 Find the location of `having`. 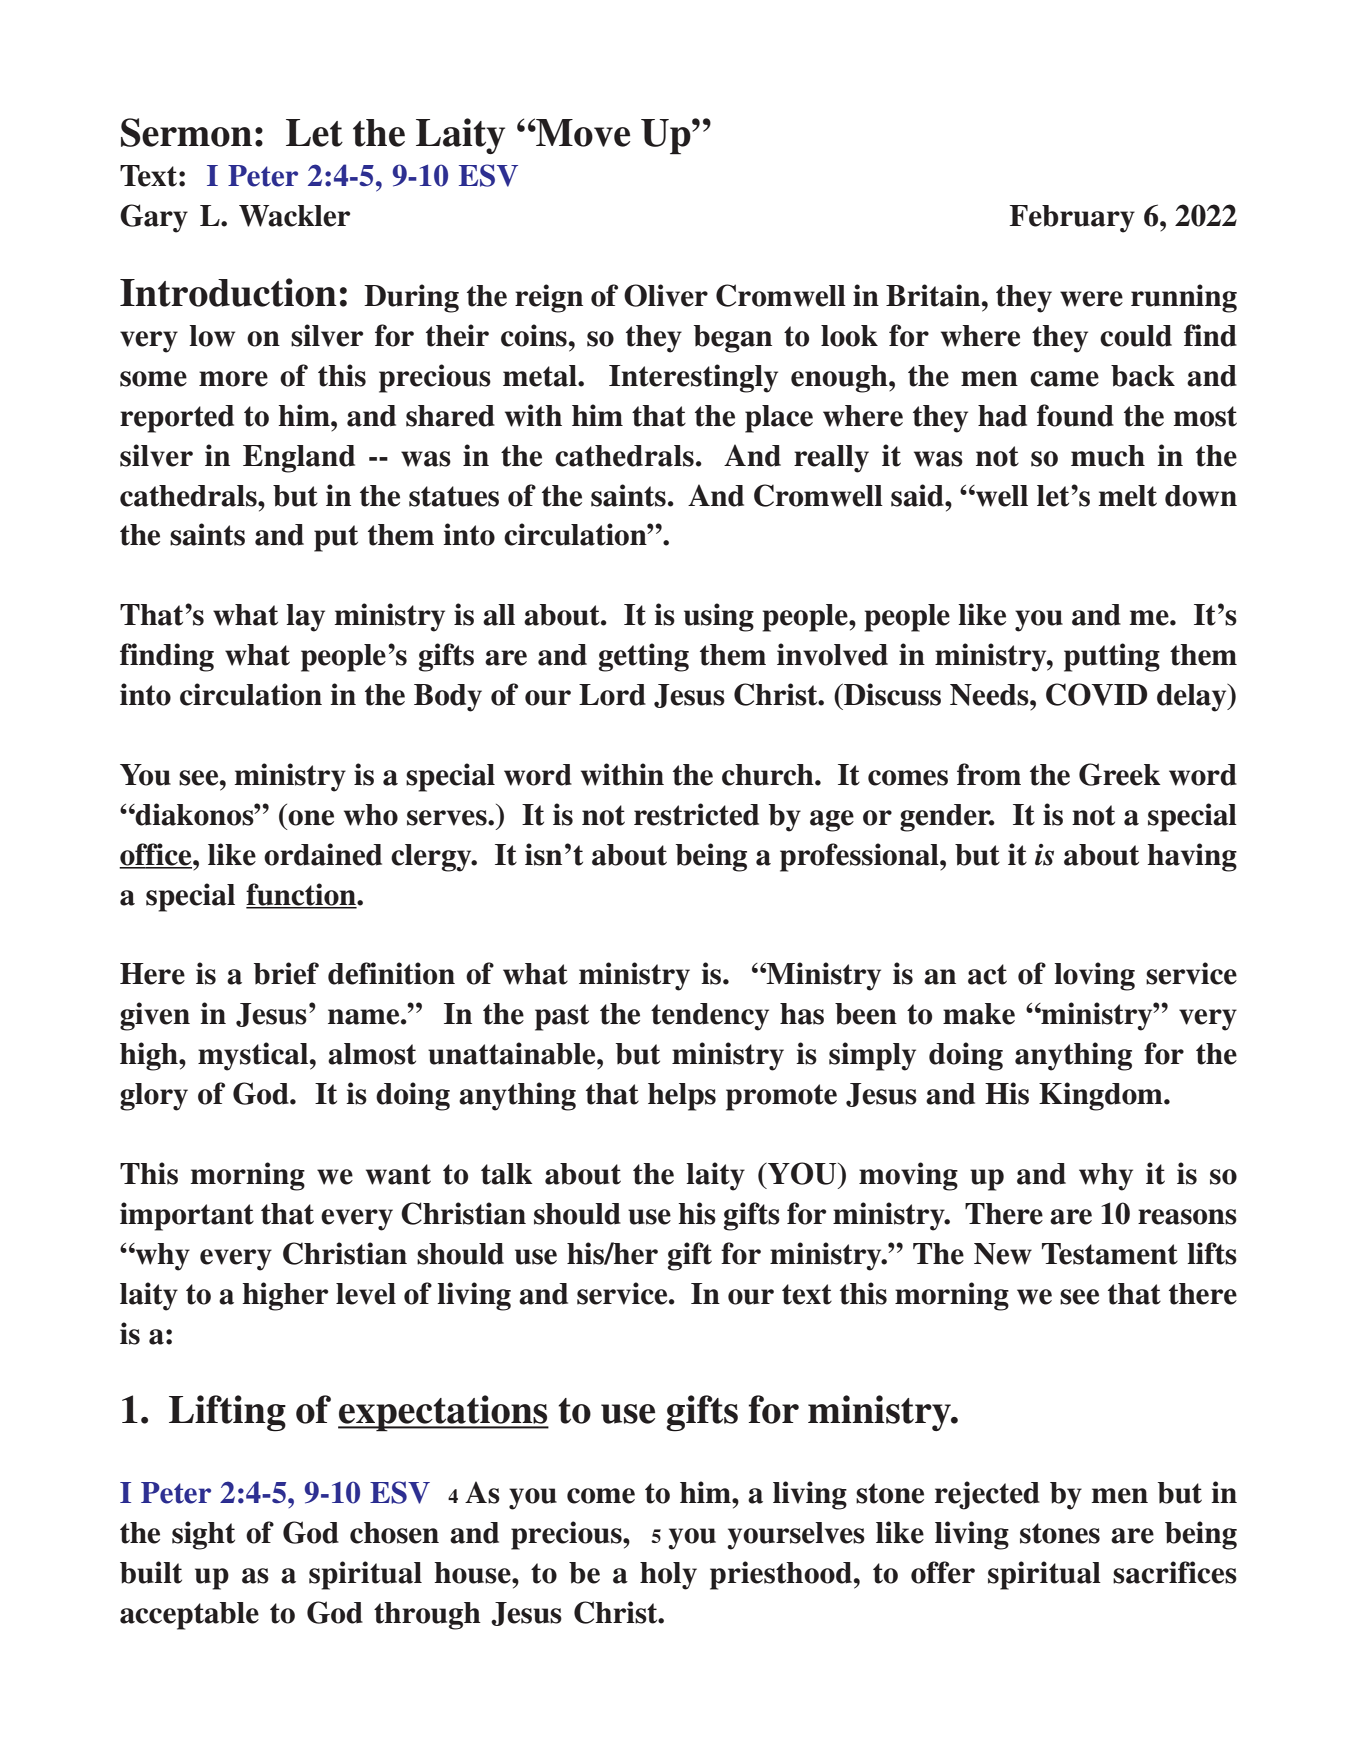

having is located at coordinates (1192, 857).
